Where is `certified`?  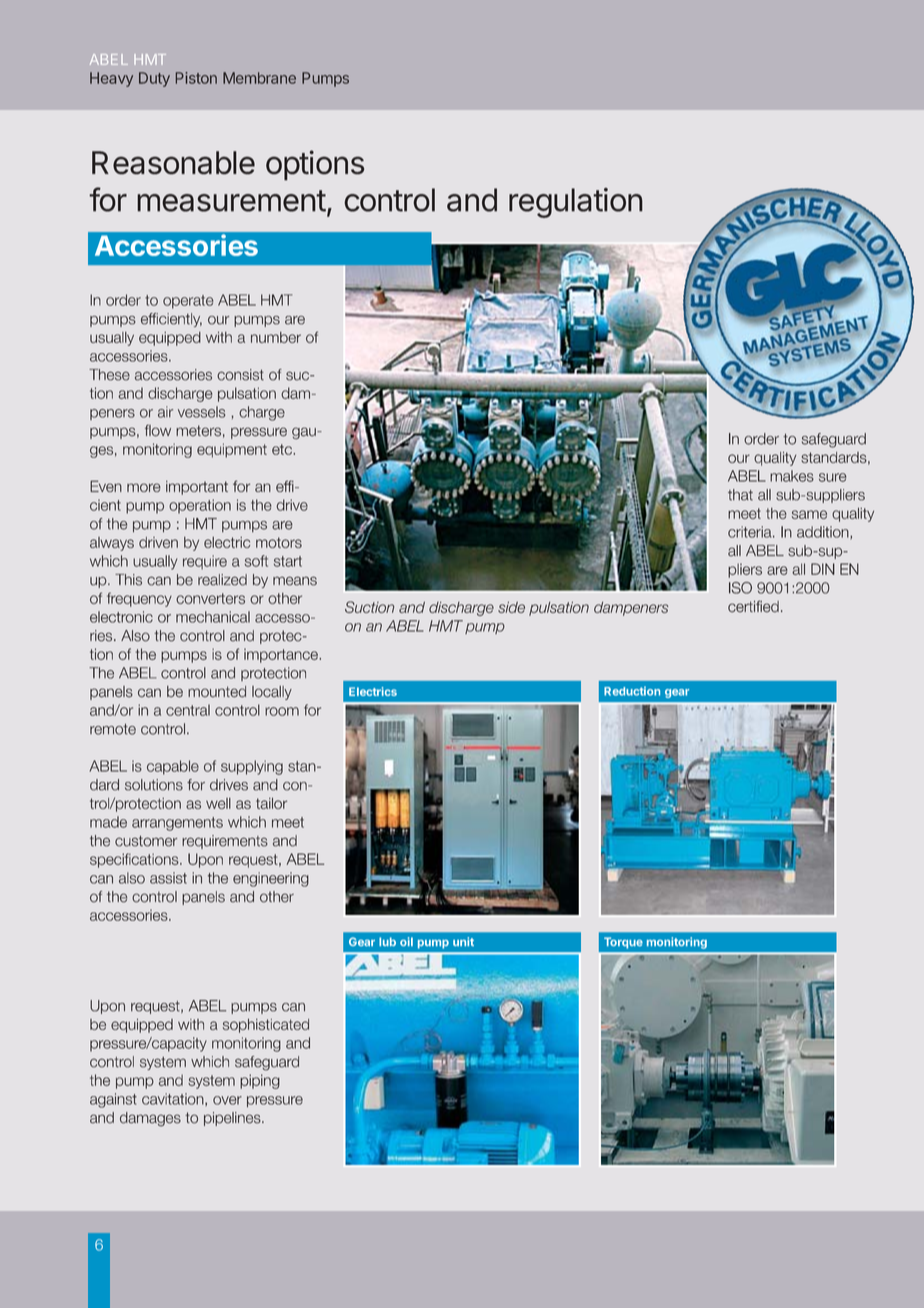 certified is located at coordinates (753, 606).
